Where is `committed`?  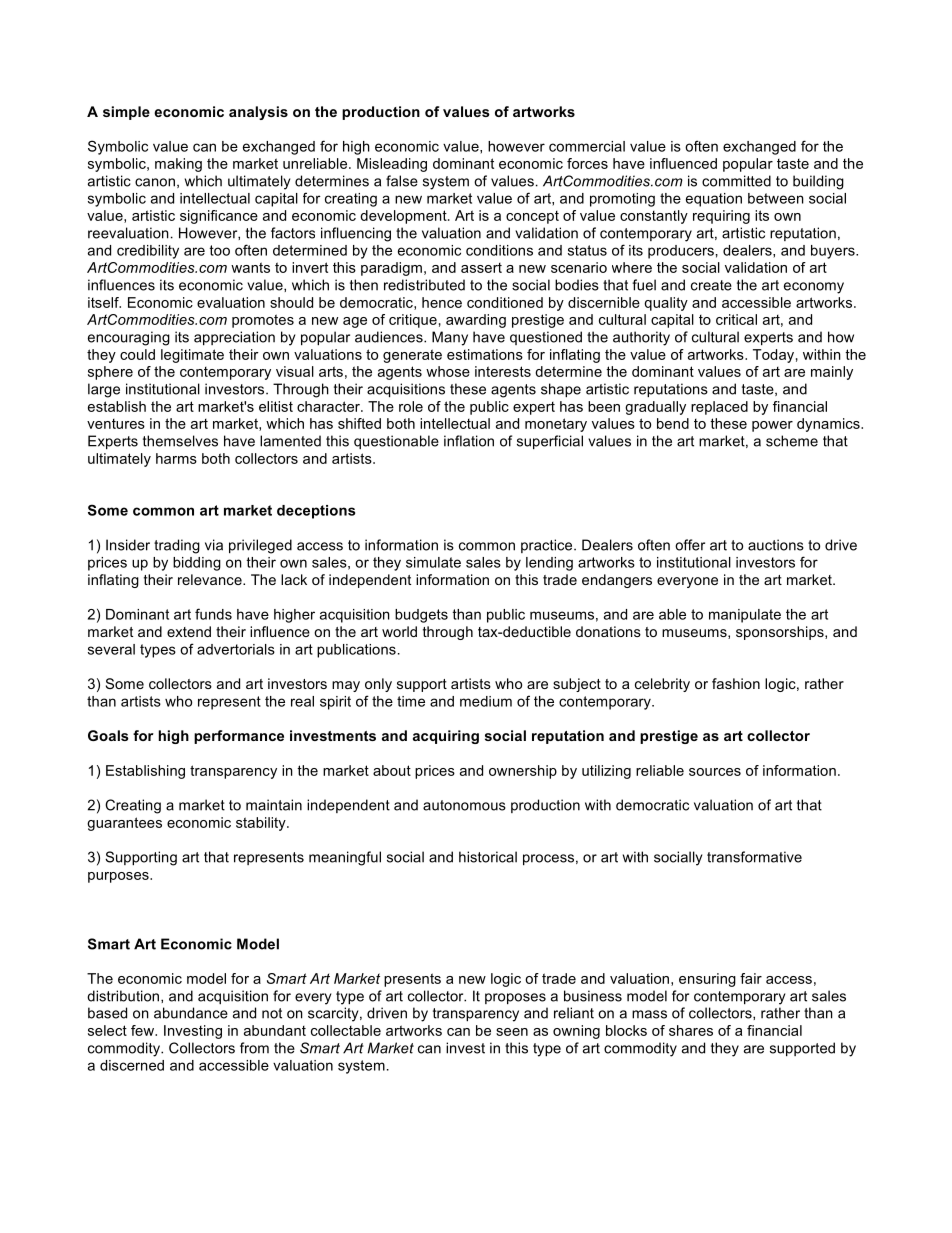 committed is located at coordinates (736, 181).
